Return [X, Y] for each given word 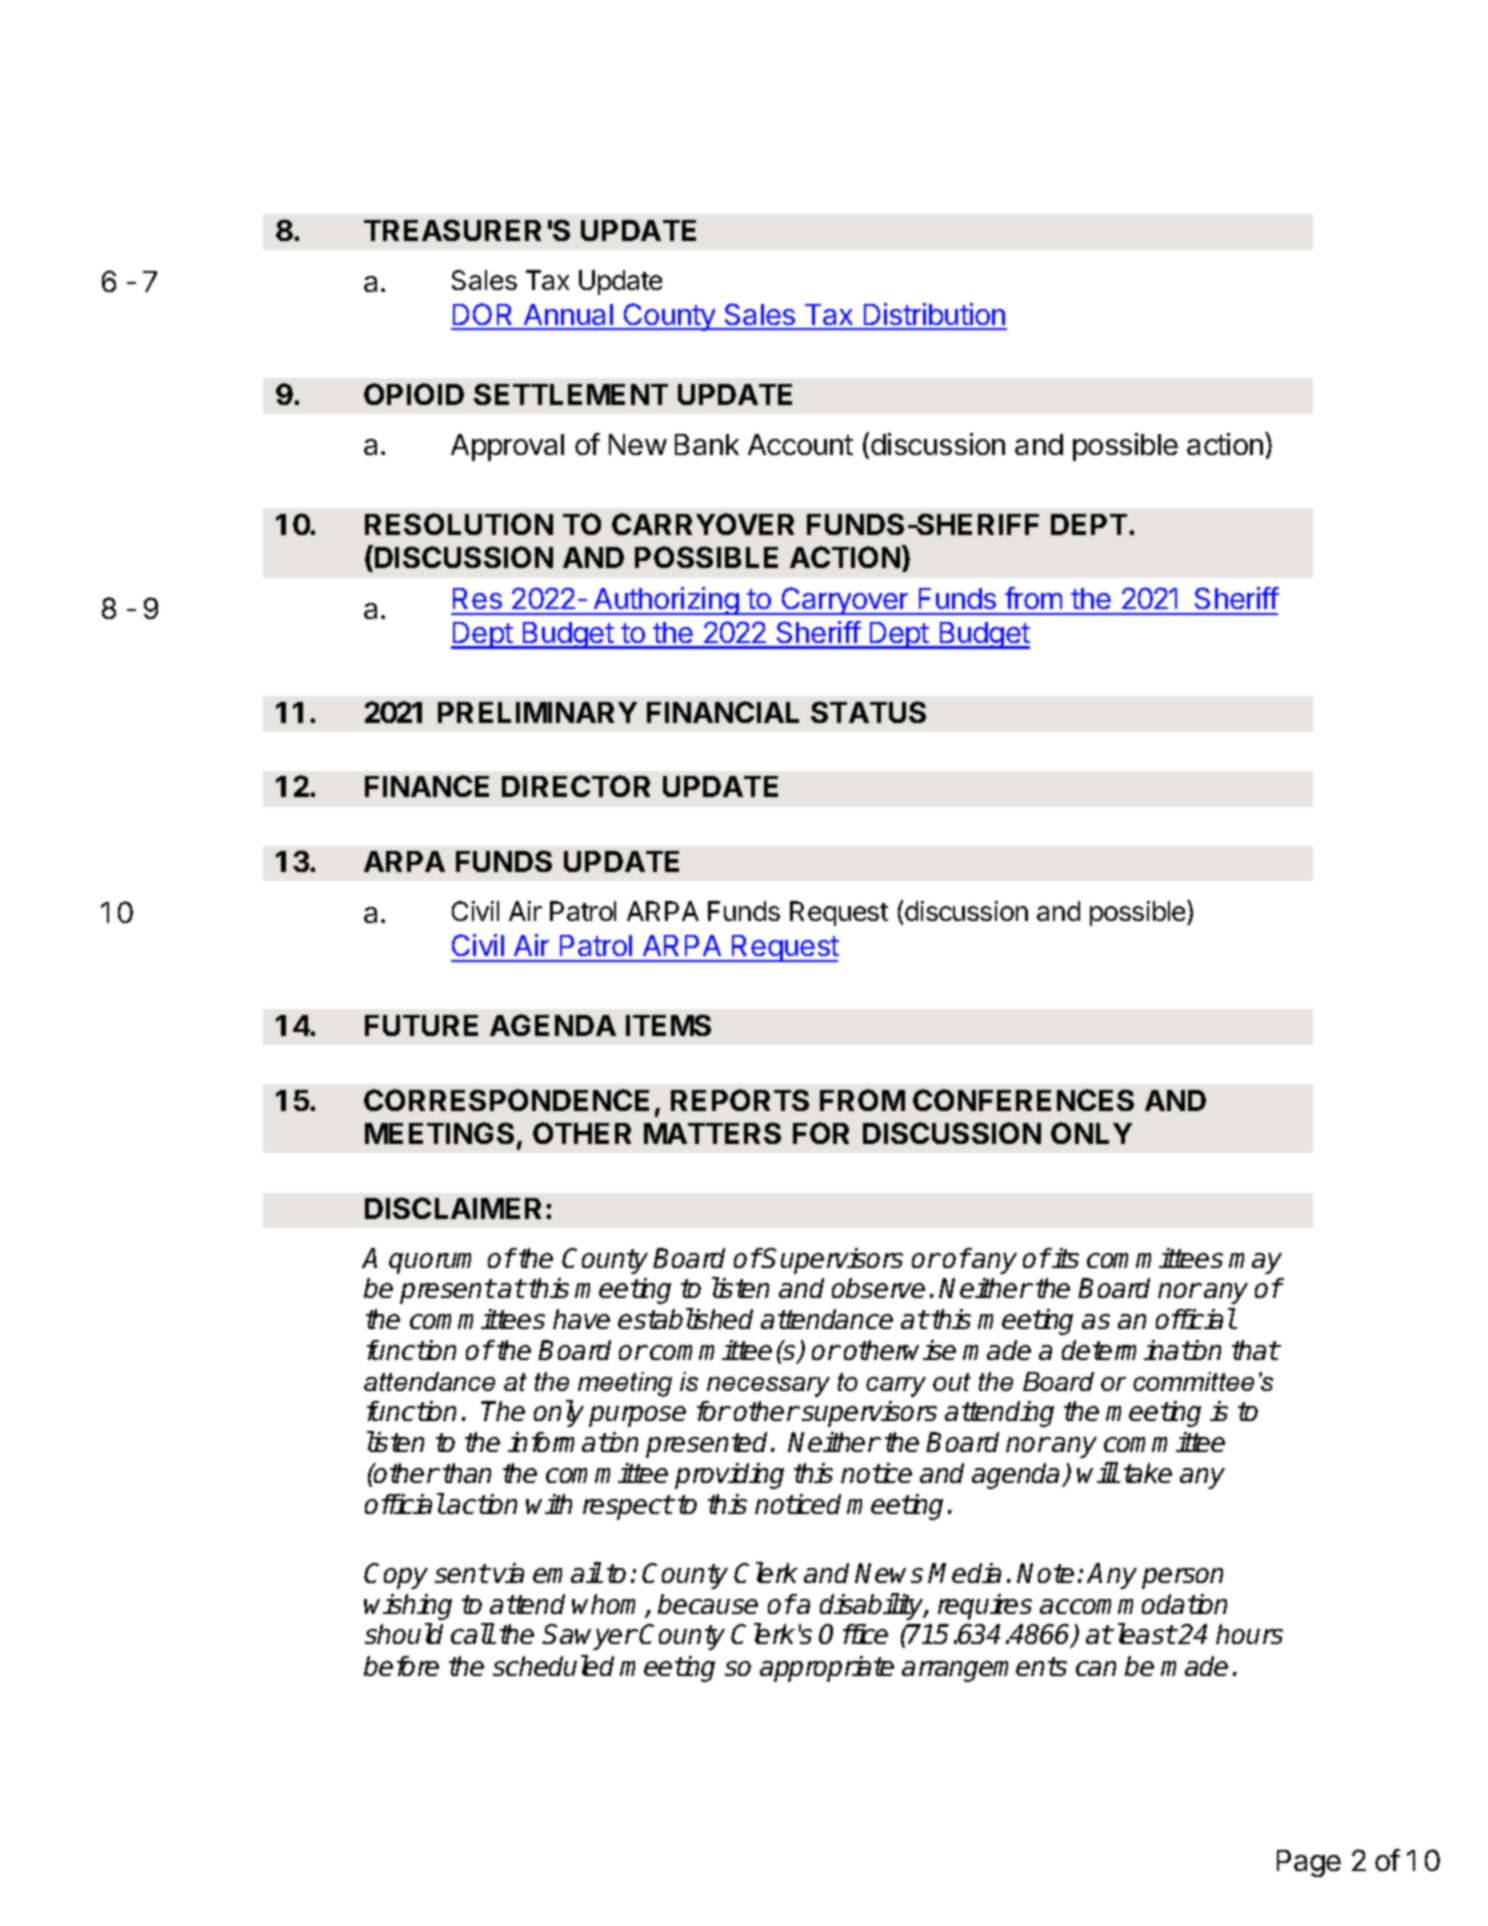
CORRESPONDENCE [506, 1100]
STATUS [868, 712]
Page [1309, 1863]
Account [800, 444]
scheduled [553, 1665]
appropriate [827, 1669]
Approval [507, 447]
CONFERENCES [1023, 1100]
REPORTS [740, 1100]
